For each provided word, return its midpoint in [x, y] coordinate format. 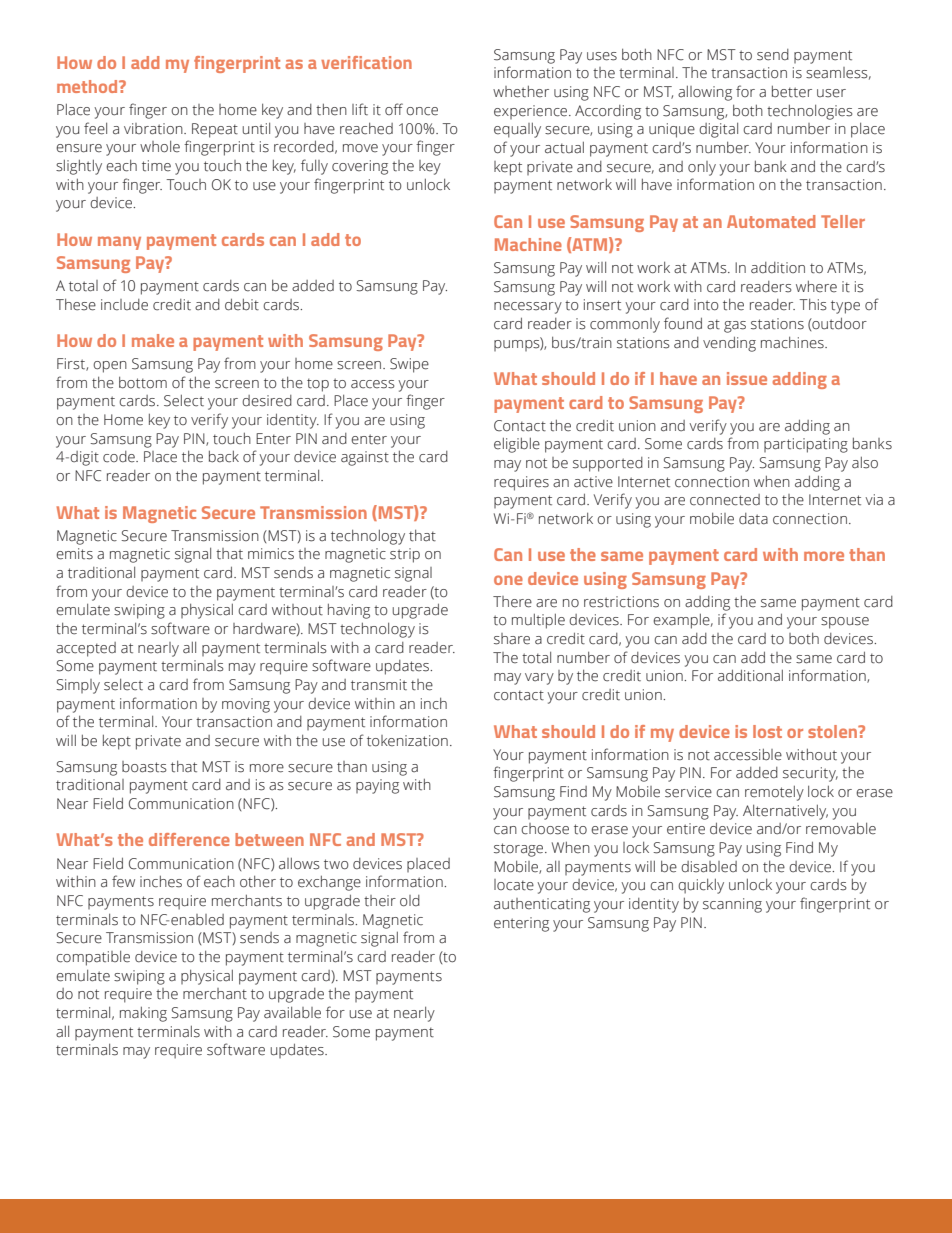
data [753, 519]
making [143, 1014]
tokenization [407, 741]
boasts [144, 767]
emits [74, 554]
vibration [154, 129]
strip [405, 555]
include [124, 305]
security [810, 774]
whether [521, 92]
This [813, 305]
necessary [528, 308]
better [792, 92]
